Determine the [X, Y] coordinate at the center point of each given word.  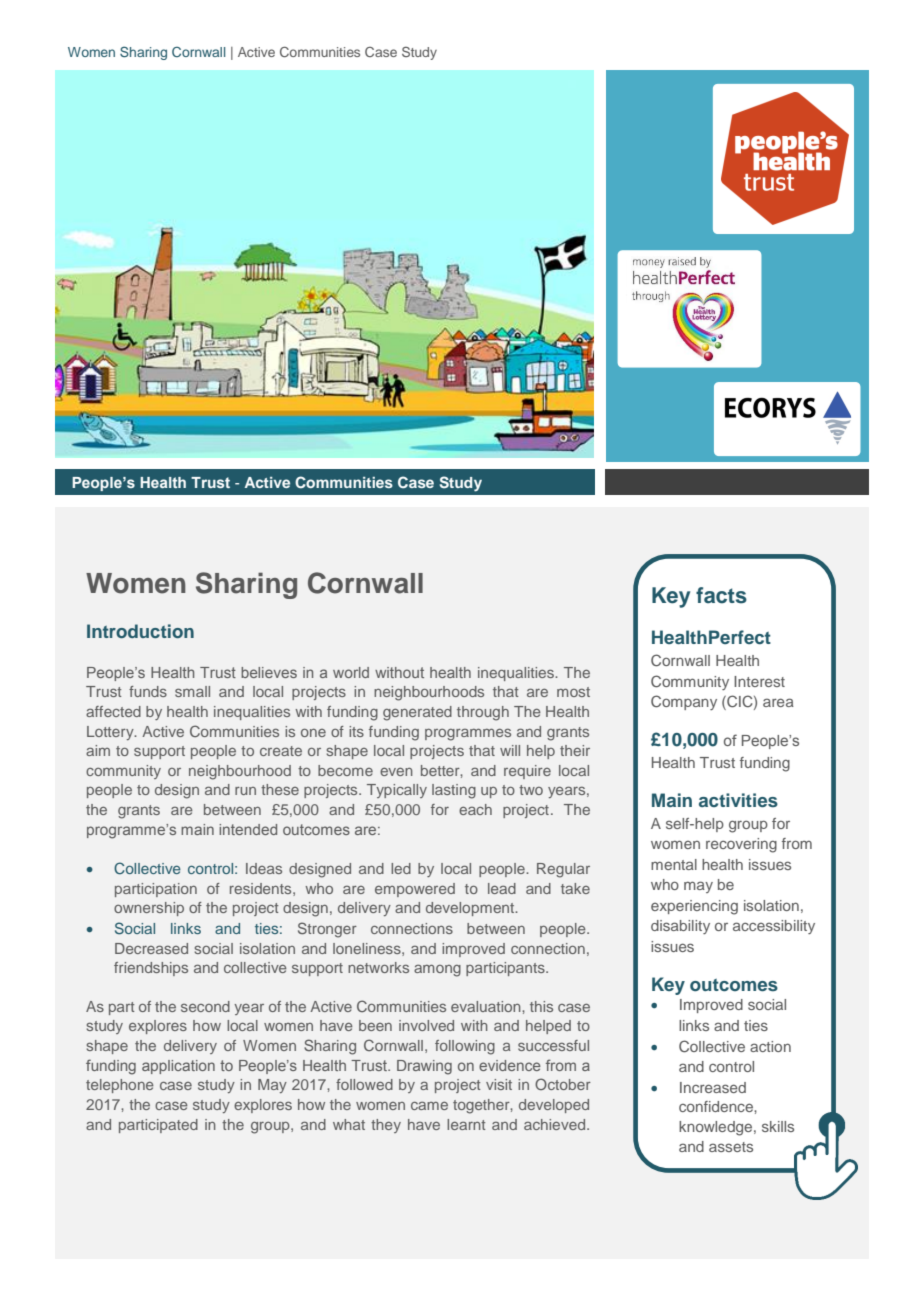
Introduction [140, 631]
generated [417, 713]
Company [684, 702]
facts [721, 595]
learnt [466, 1124]
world [351, 672]
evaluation [487, 1006]
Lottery [111, 733]
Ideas [264, 868]
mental [674, 864]
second [205, 1006]
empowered [415, 890]
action [770, 1046]
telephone [120, 1086]
